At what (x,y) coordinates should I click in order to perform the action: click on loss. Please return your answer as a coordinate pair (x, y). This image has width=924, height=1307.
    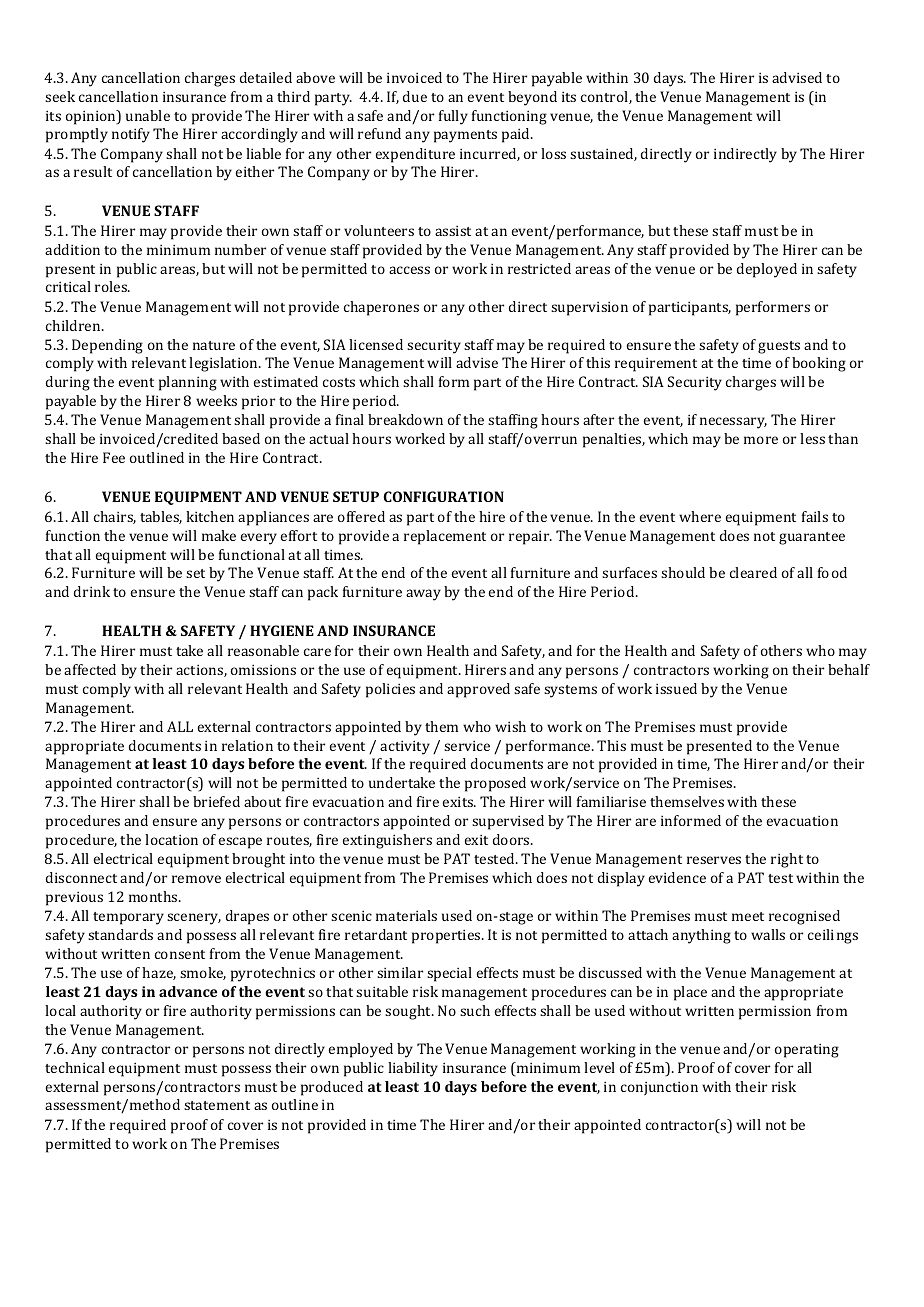
    Looking at the image, I should click on (553, 153).
